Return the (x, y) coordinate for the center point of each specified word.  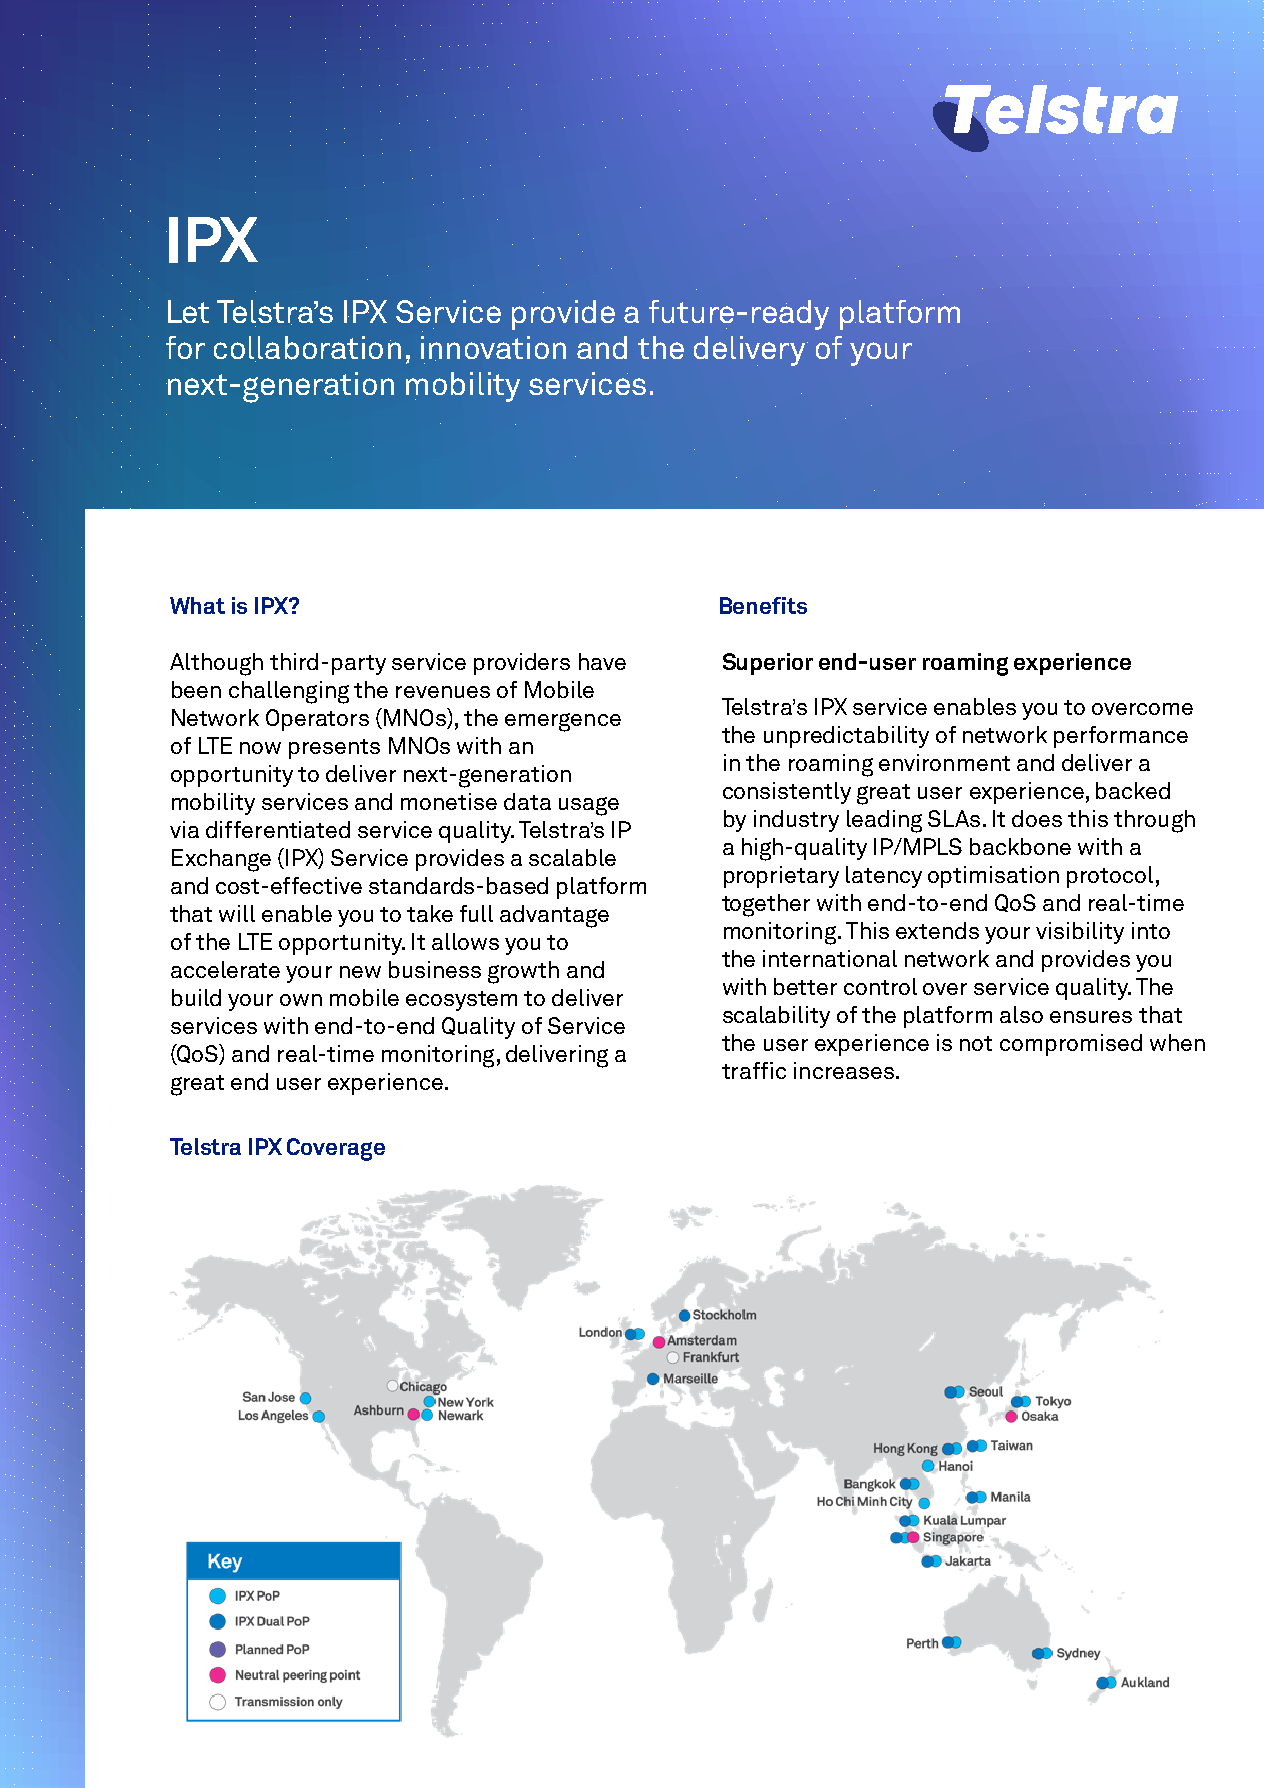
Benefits (763, 605)
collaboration (307, 349)
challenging (289, 692)
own (301, 1000)
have (602, 661)
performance (1121, 737)
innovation (493, 348)
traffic (754, 1070)
